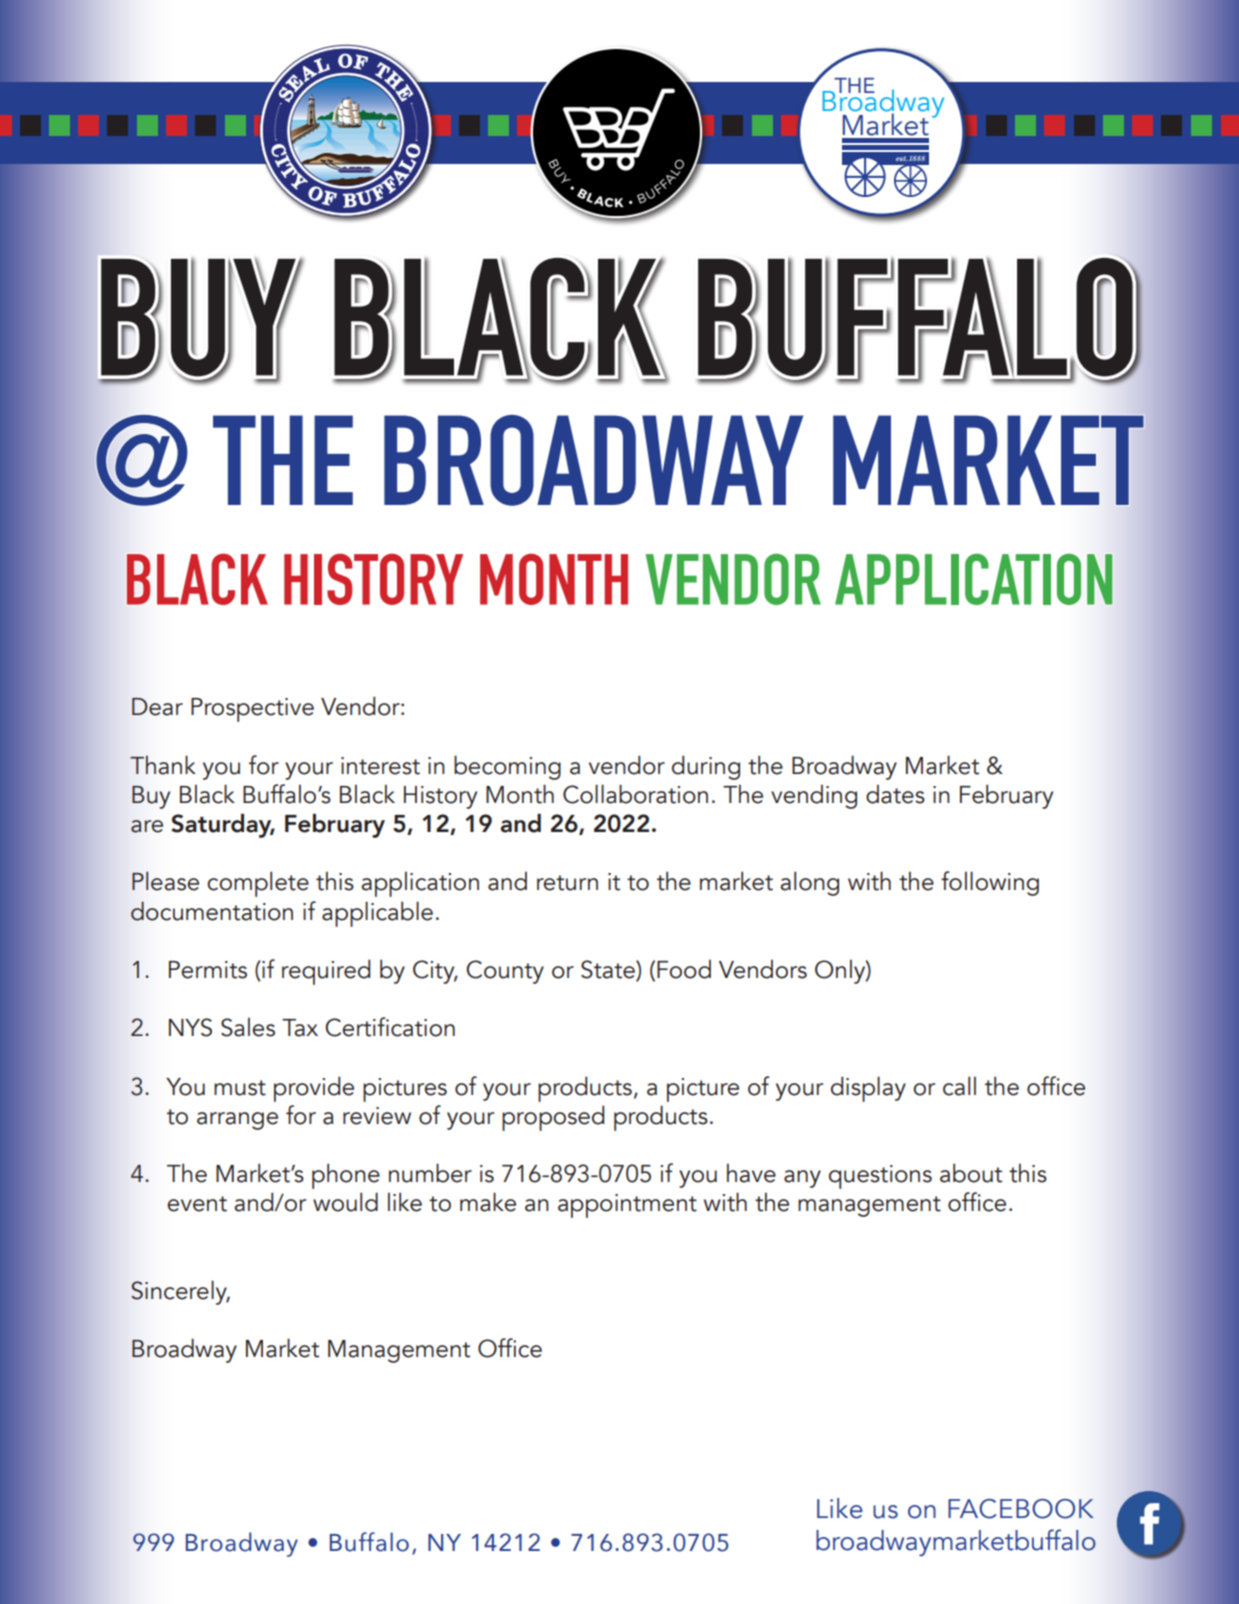 Image resolution: width=1239 pixels, height=1604 pixels. What do you see at coordinates (627, 1206) in the image?
I see `appointment` at bounding box center [627, 1206].
